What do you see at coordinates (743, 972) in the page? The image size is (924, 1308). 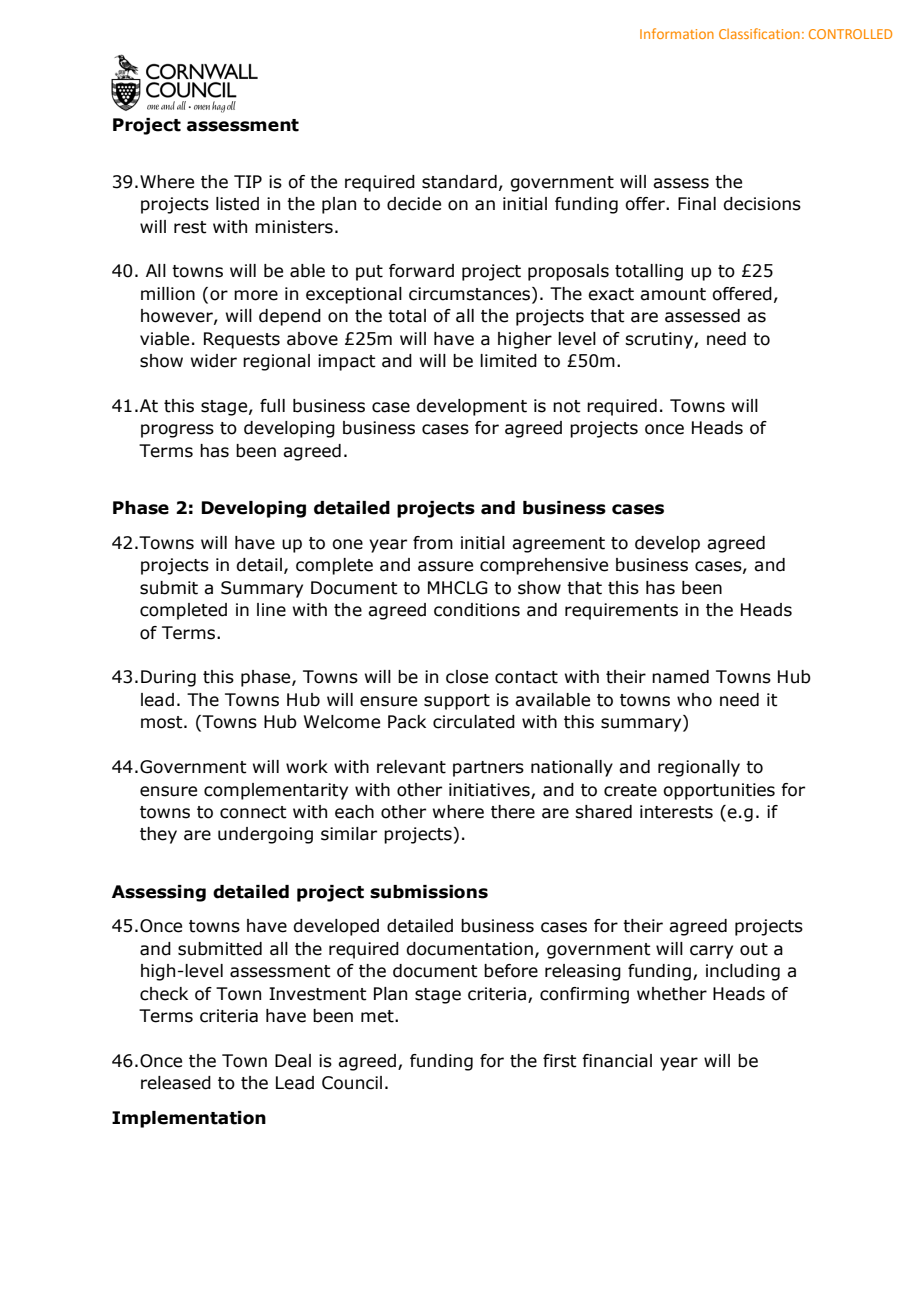 I see `including` at bounding box center [743, 972].
